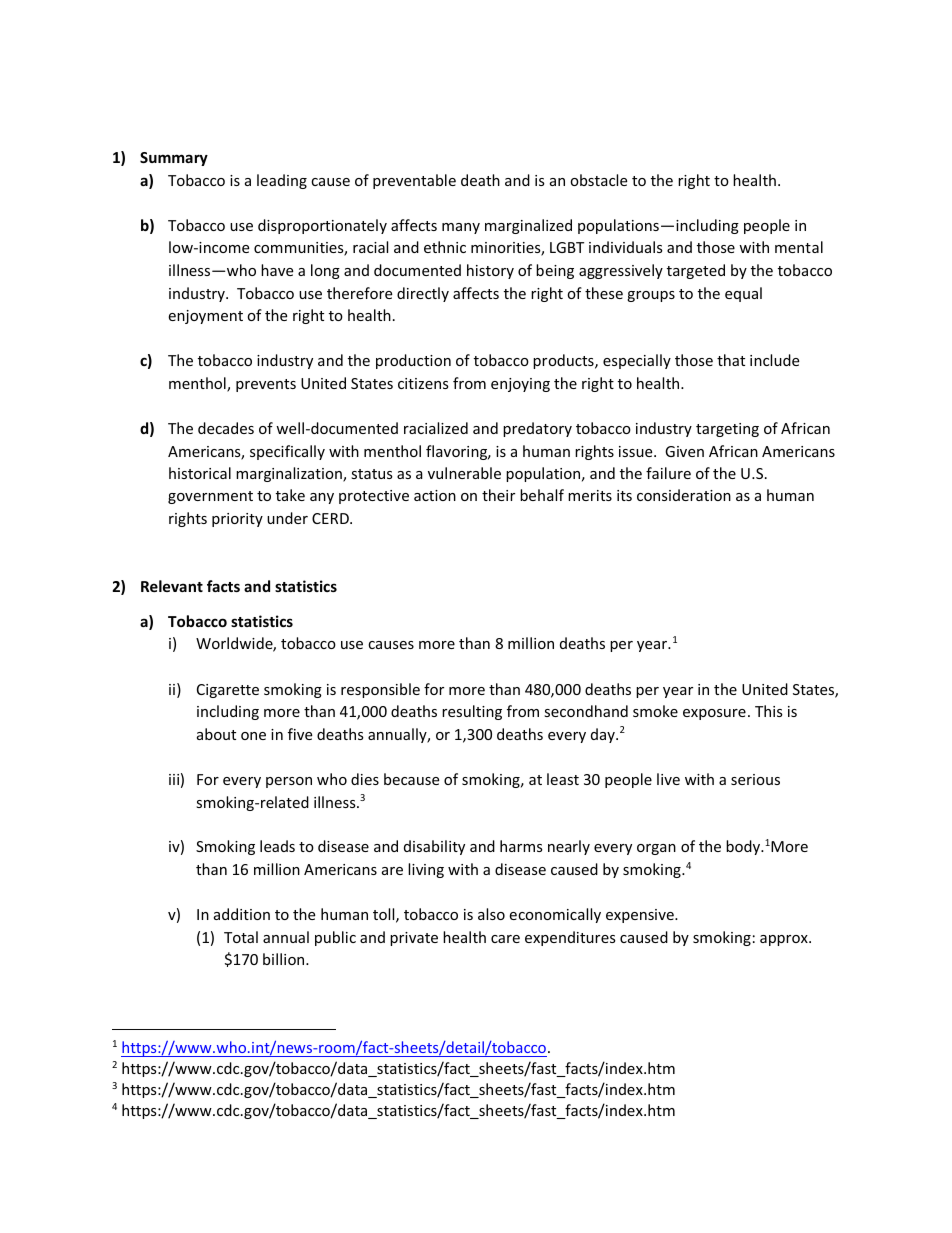 Image resolution: width=952 pixels, height=1233 pixels. Describe the element at coordinates (241, 937) in the page. I see `Total` at that location.
